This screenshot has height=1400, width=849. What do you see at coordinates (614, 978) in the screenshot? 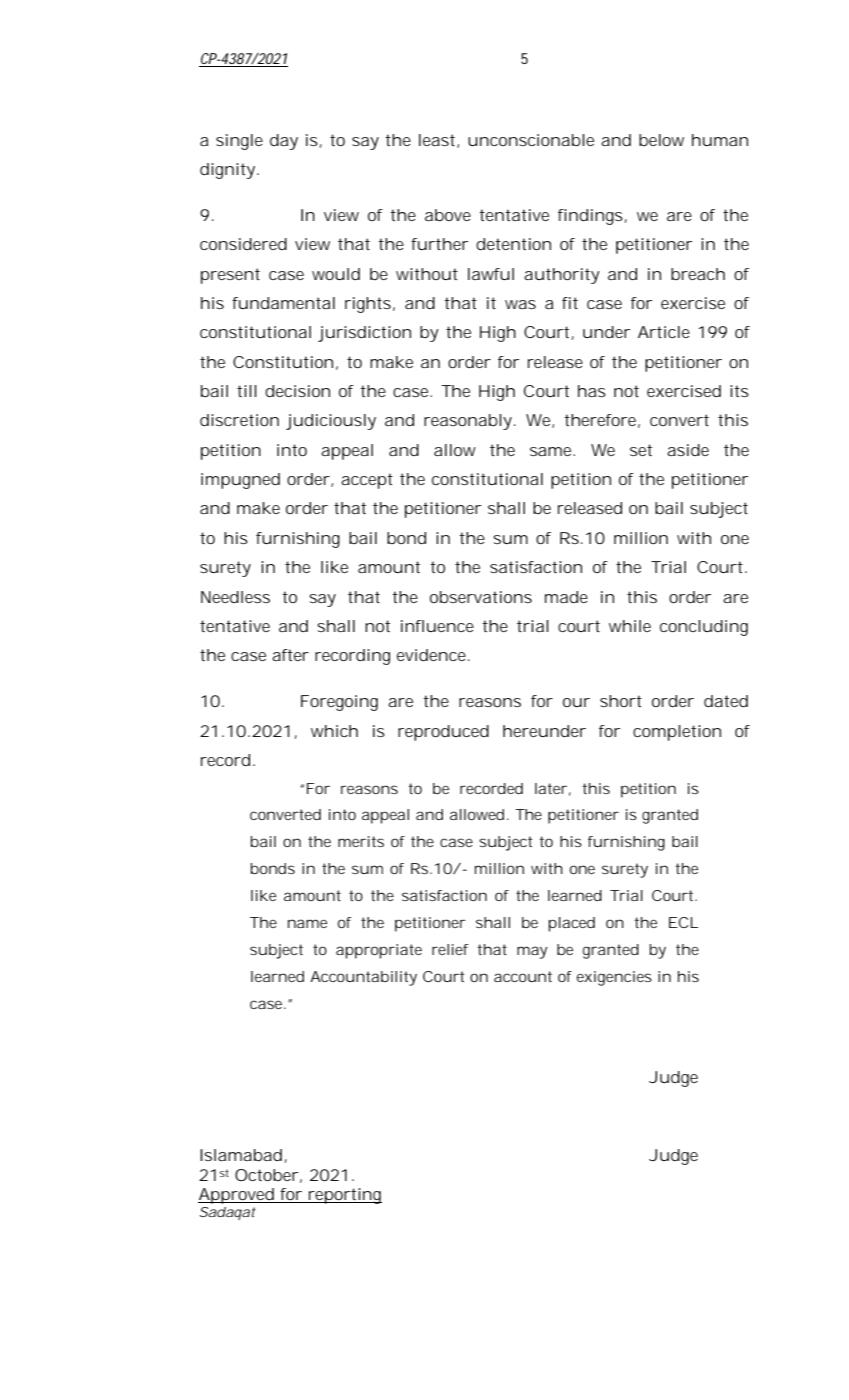
I see `exigencies` at bounding box center [614, 978].
